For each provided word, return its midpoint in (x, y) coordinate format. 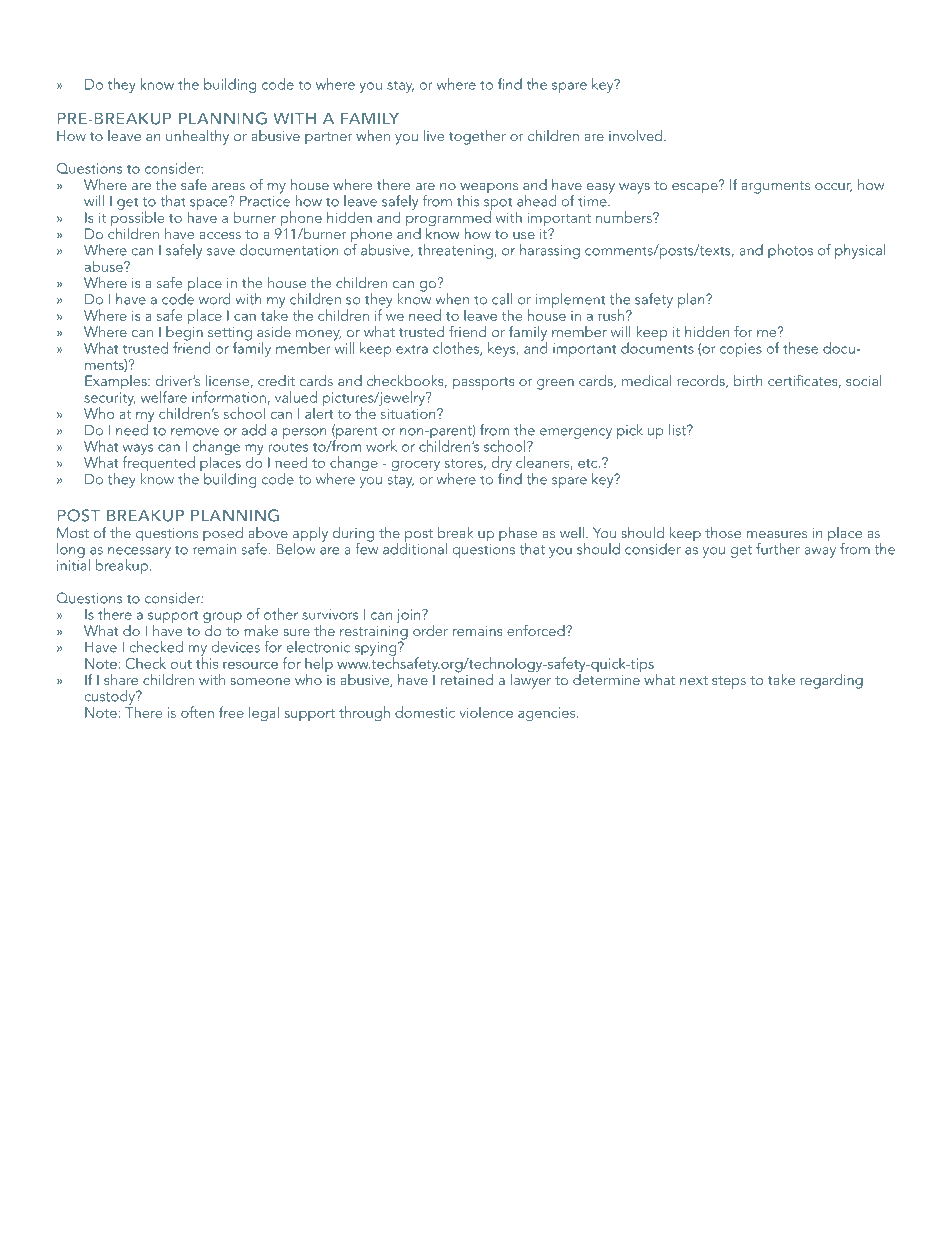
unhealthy (197, 137)
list (678, 430)
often (197, 712)
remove (195, 432)
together (477, 137)
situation (409, 413)
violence (486, 712)
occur (833, 187)
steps (729, 682)
